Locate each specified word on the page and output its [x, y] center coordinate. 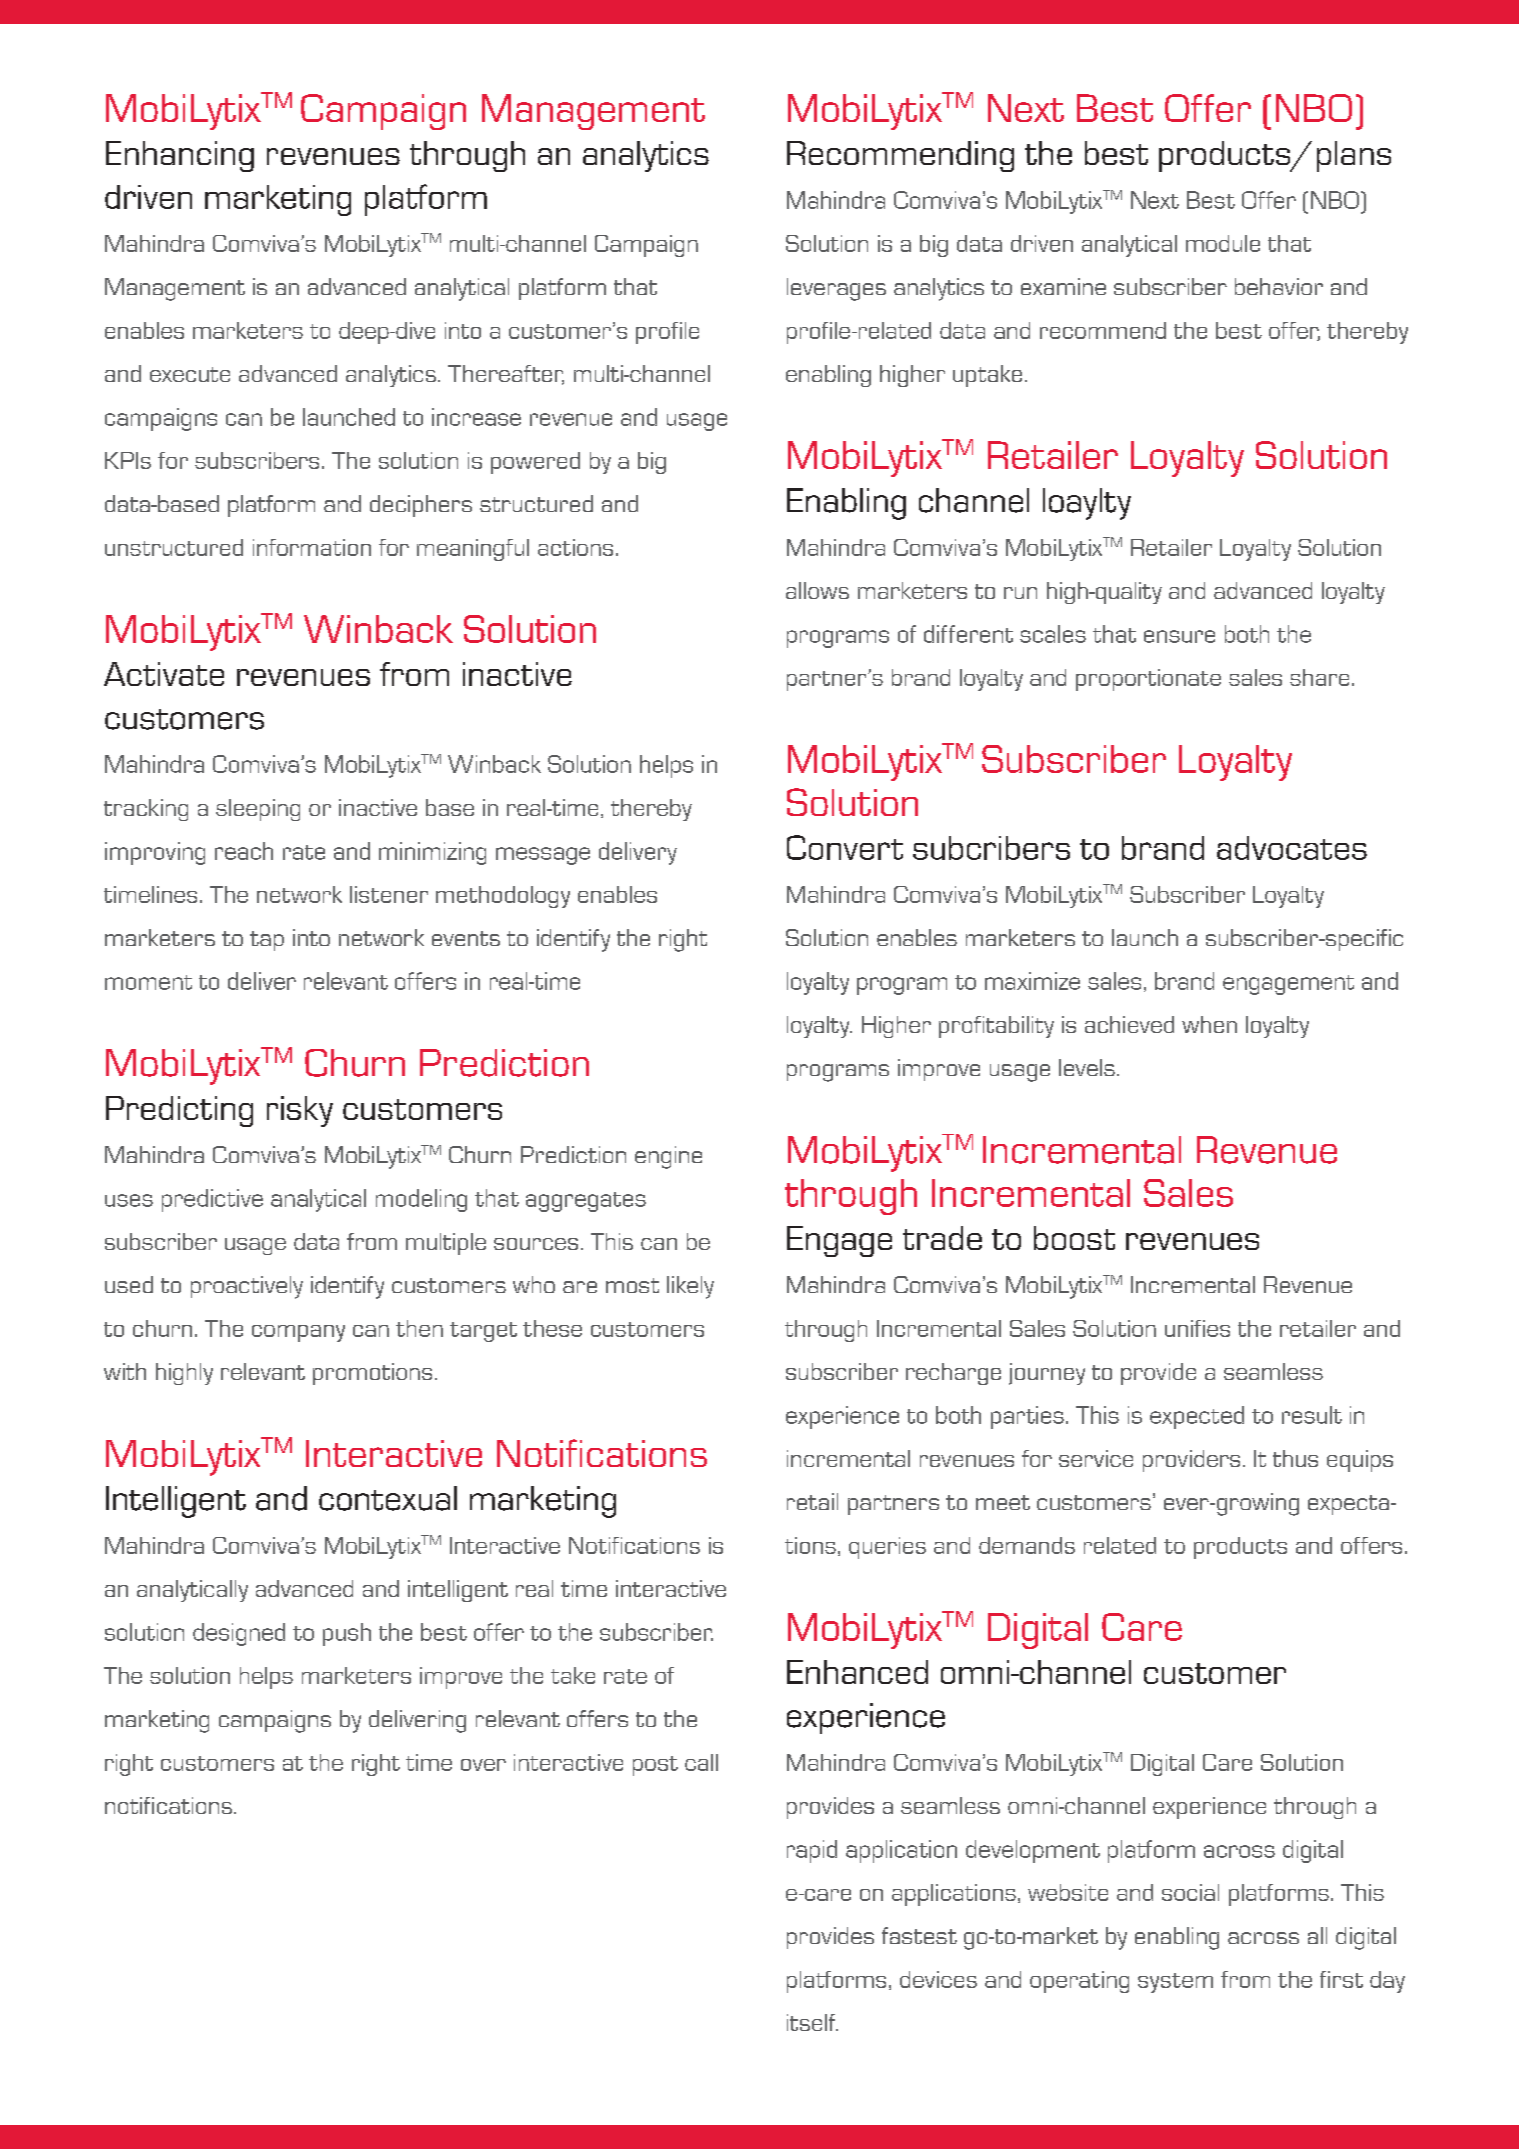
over [483, 1765]
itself [812, 2022]
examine [1063, 286]
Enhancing [180, 156]
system [1175, 1983]
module [1223, 243]
